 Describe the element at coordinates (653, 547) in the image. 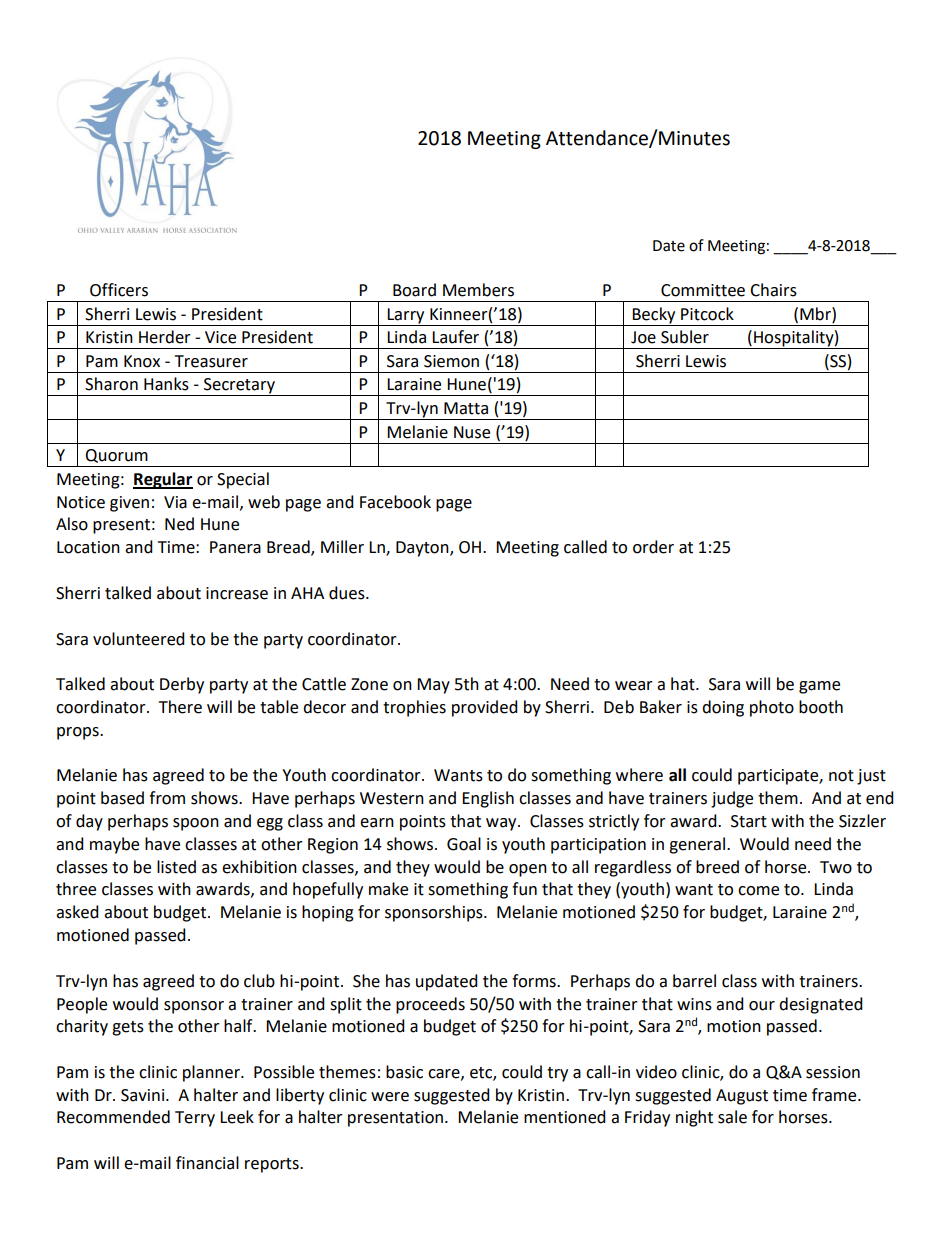

I see `order` at that location.
